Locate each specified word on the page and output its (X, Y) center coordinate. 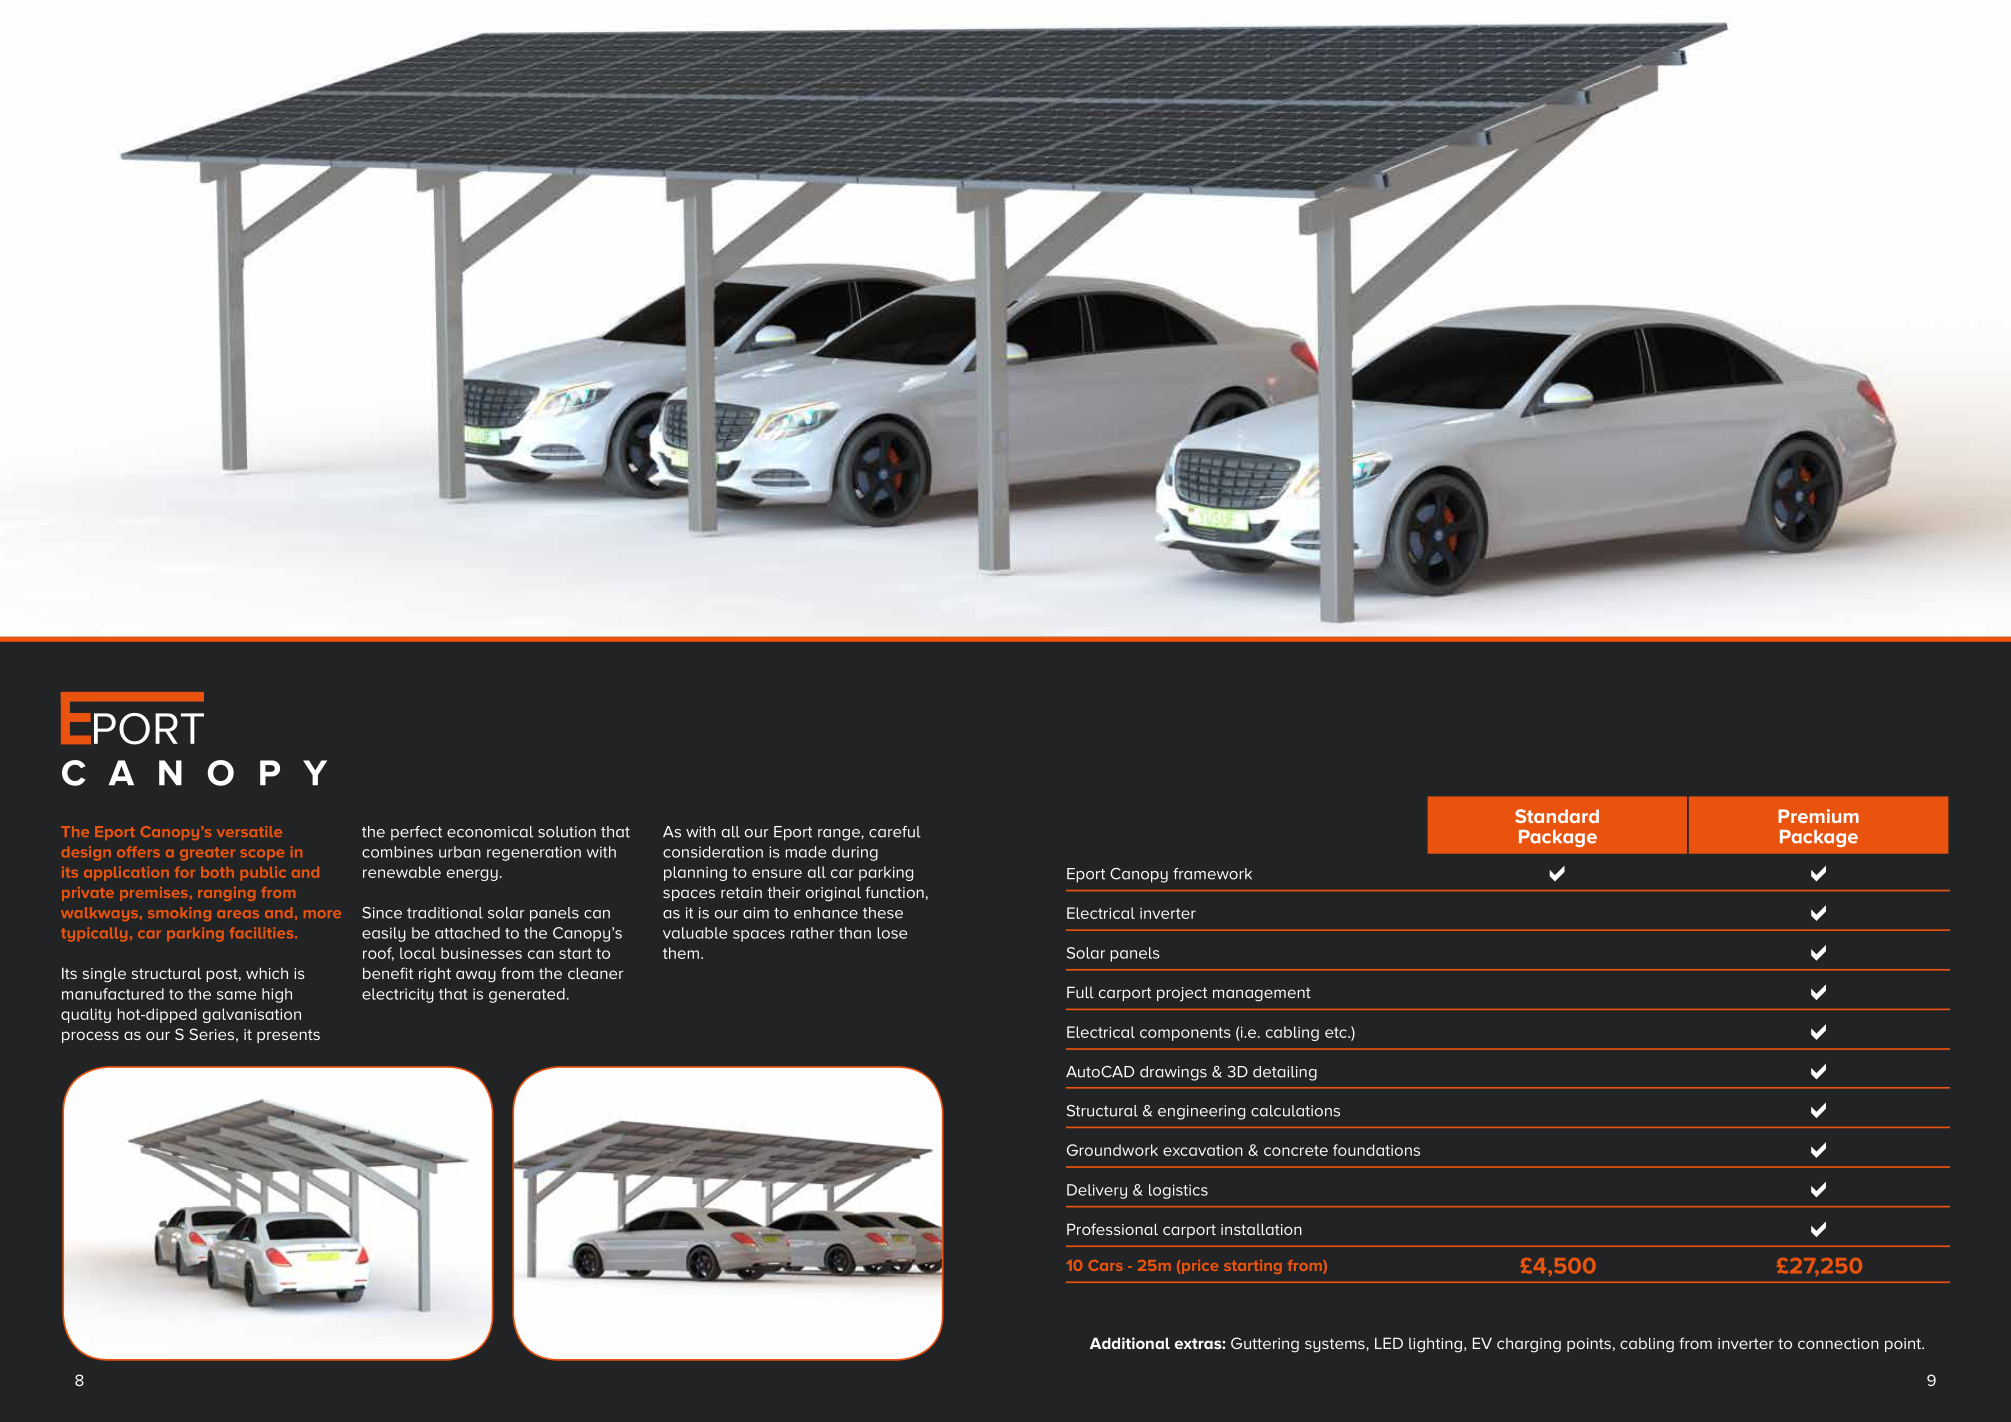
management (1262, 994)
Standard (1557, 816)
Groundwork (1112, 1150)
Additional (1130, 1343)
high (277, 995)
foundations (1376, 1150)
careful (895, 832)
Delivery (1097, 1191)
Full (1080, 992)
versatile (249, 831)
